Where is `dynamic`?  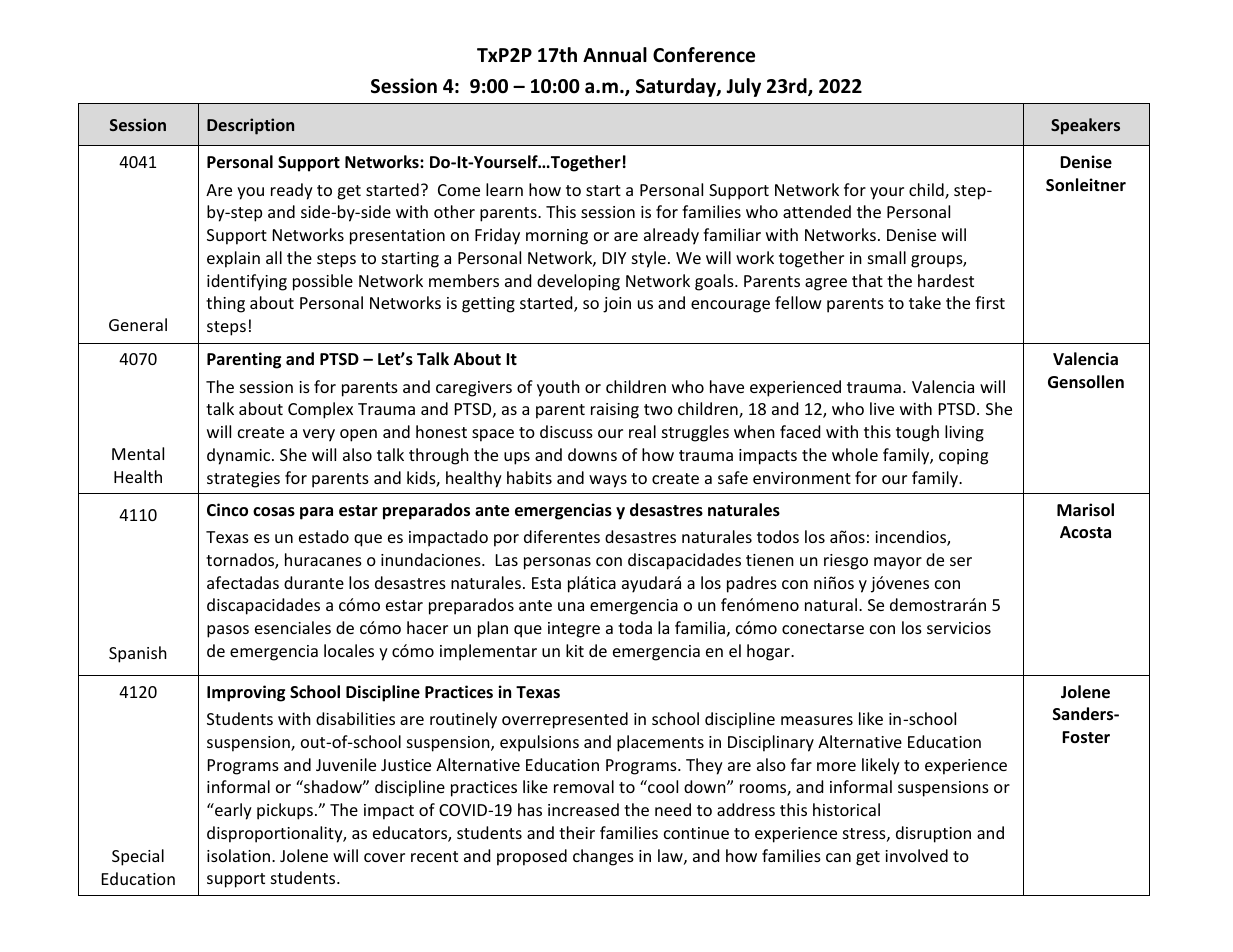
dynamic is located at coordinates (240, 456).
